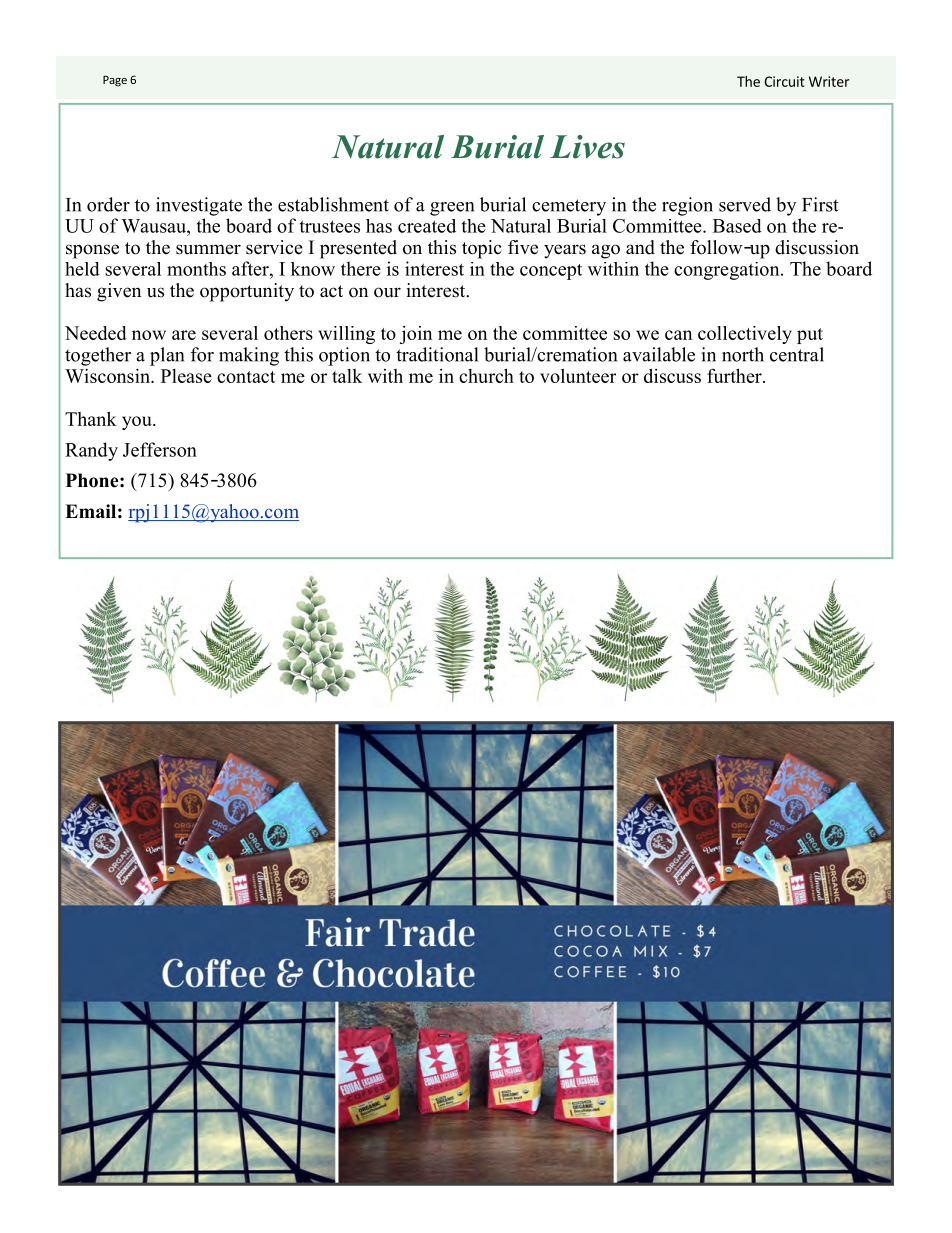 Image resolution: width=952 pixels, height=1233 pixels. I want to click on north, so click(743, 354).
